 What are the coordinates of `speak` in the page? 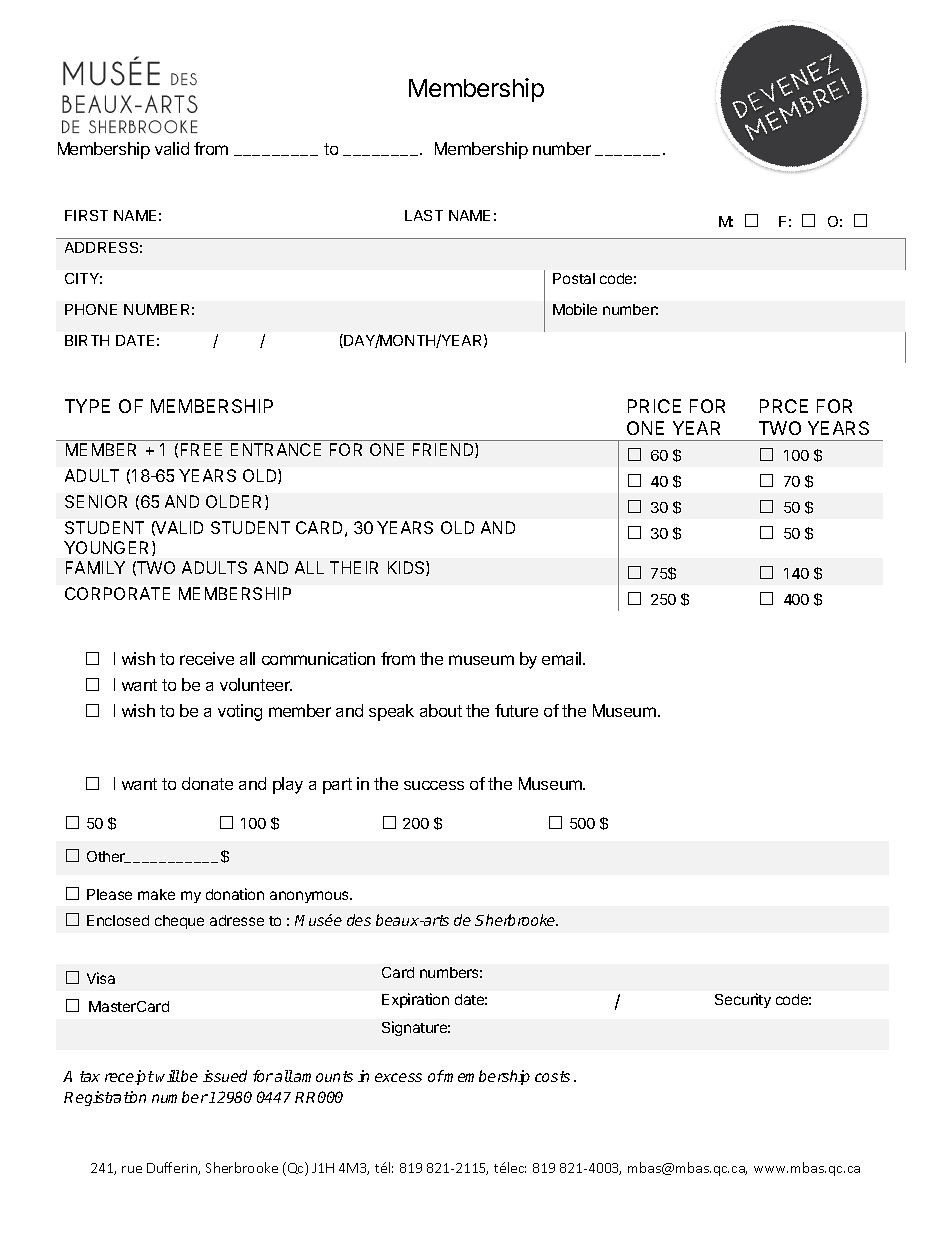 It's located at (391, 712).
